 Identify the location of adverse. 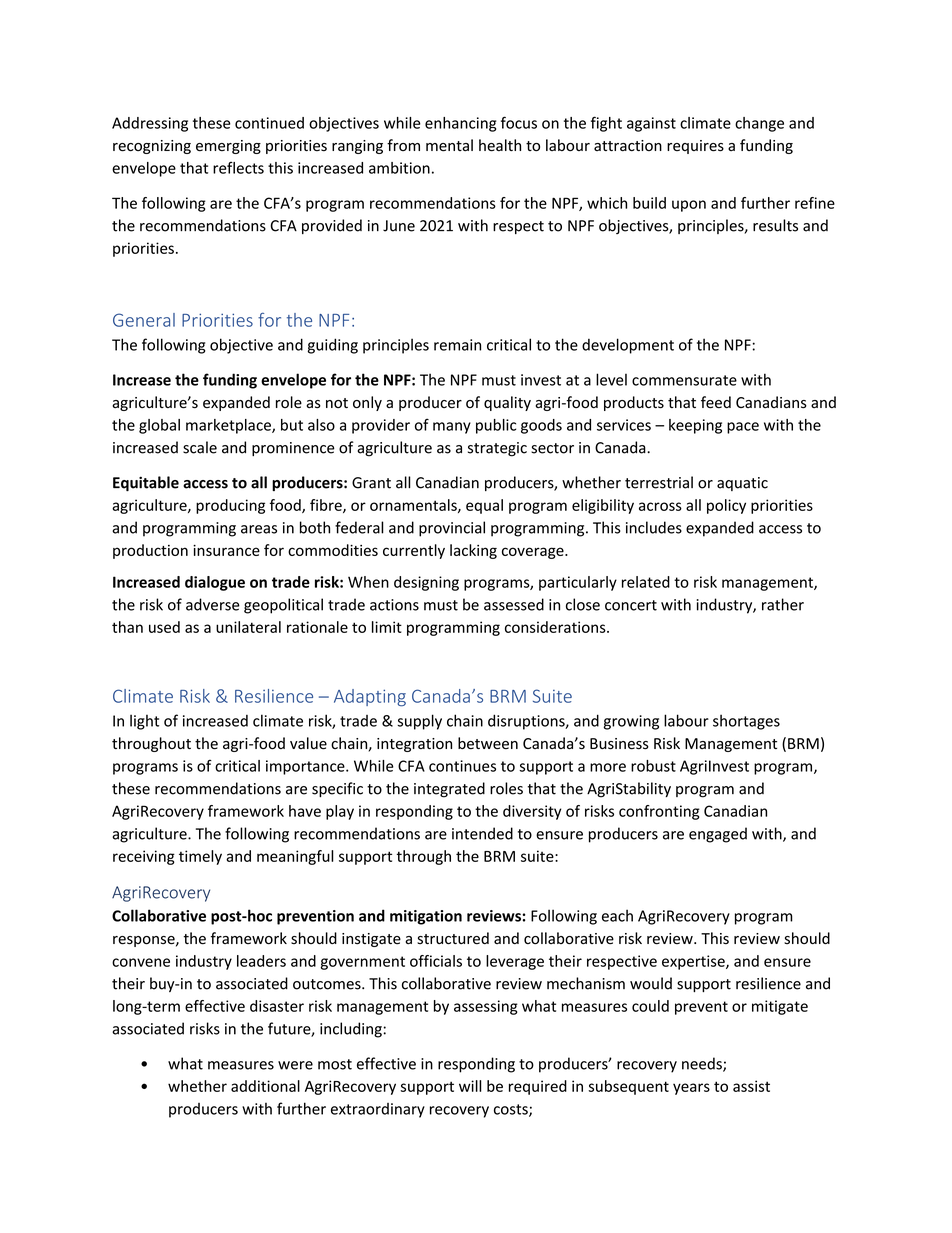
(213, 604).
